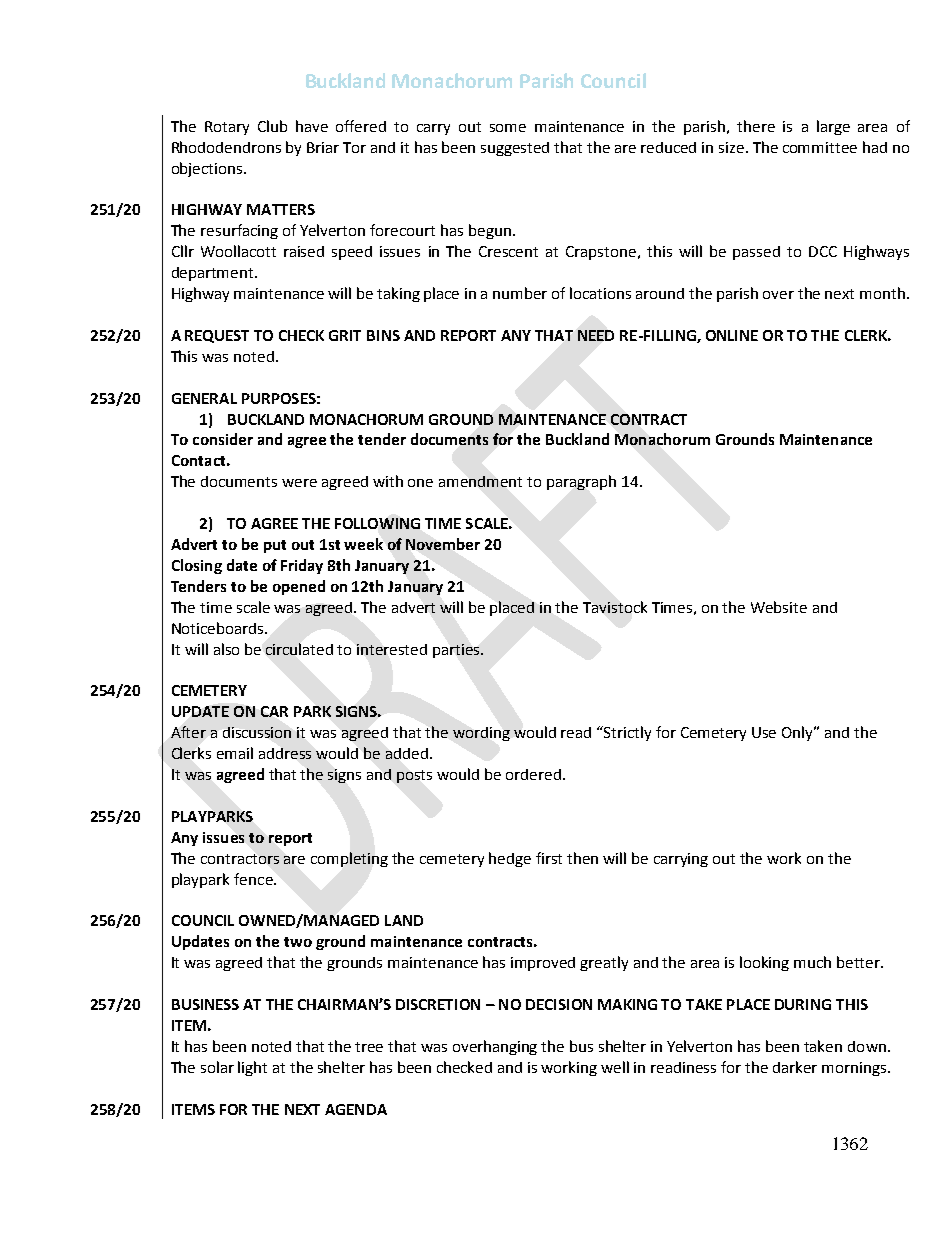  What do you see at coordinates (275, 546) in the screenshot?
I see `put` at bounding box center [275, 546].
